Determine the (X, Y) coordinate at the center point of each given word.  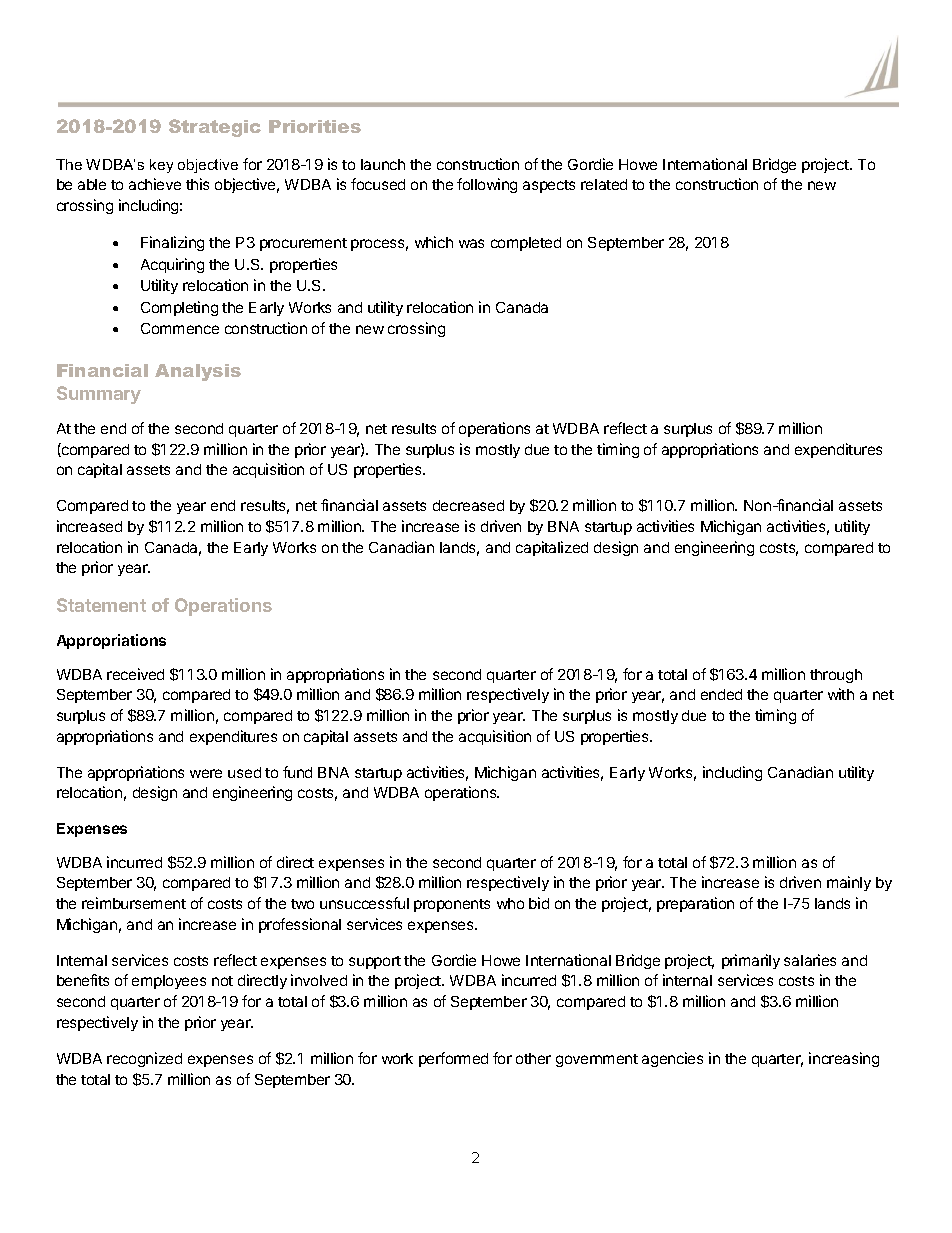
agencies (672, 1059)
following (487, 185)
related (604, 184)
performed (453, 1059)
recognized (144, 1059)
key (161, 166)
